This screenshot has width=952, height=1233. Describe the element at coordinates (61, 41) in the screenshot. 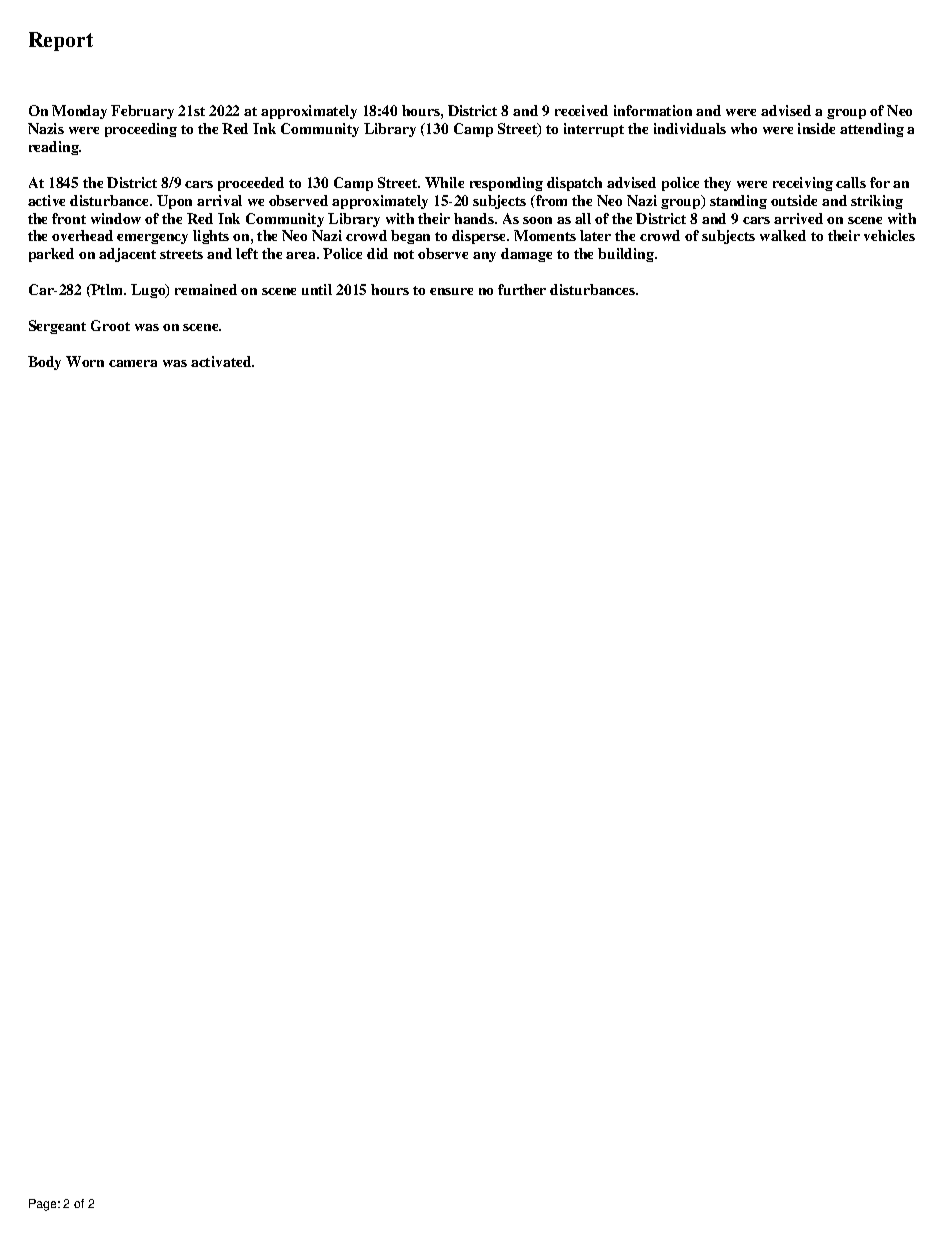

I see `Report` at that location.
